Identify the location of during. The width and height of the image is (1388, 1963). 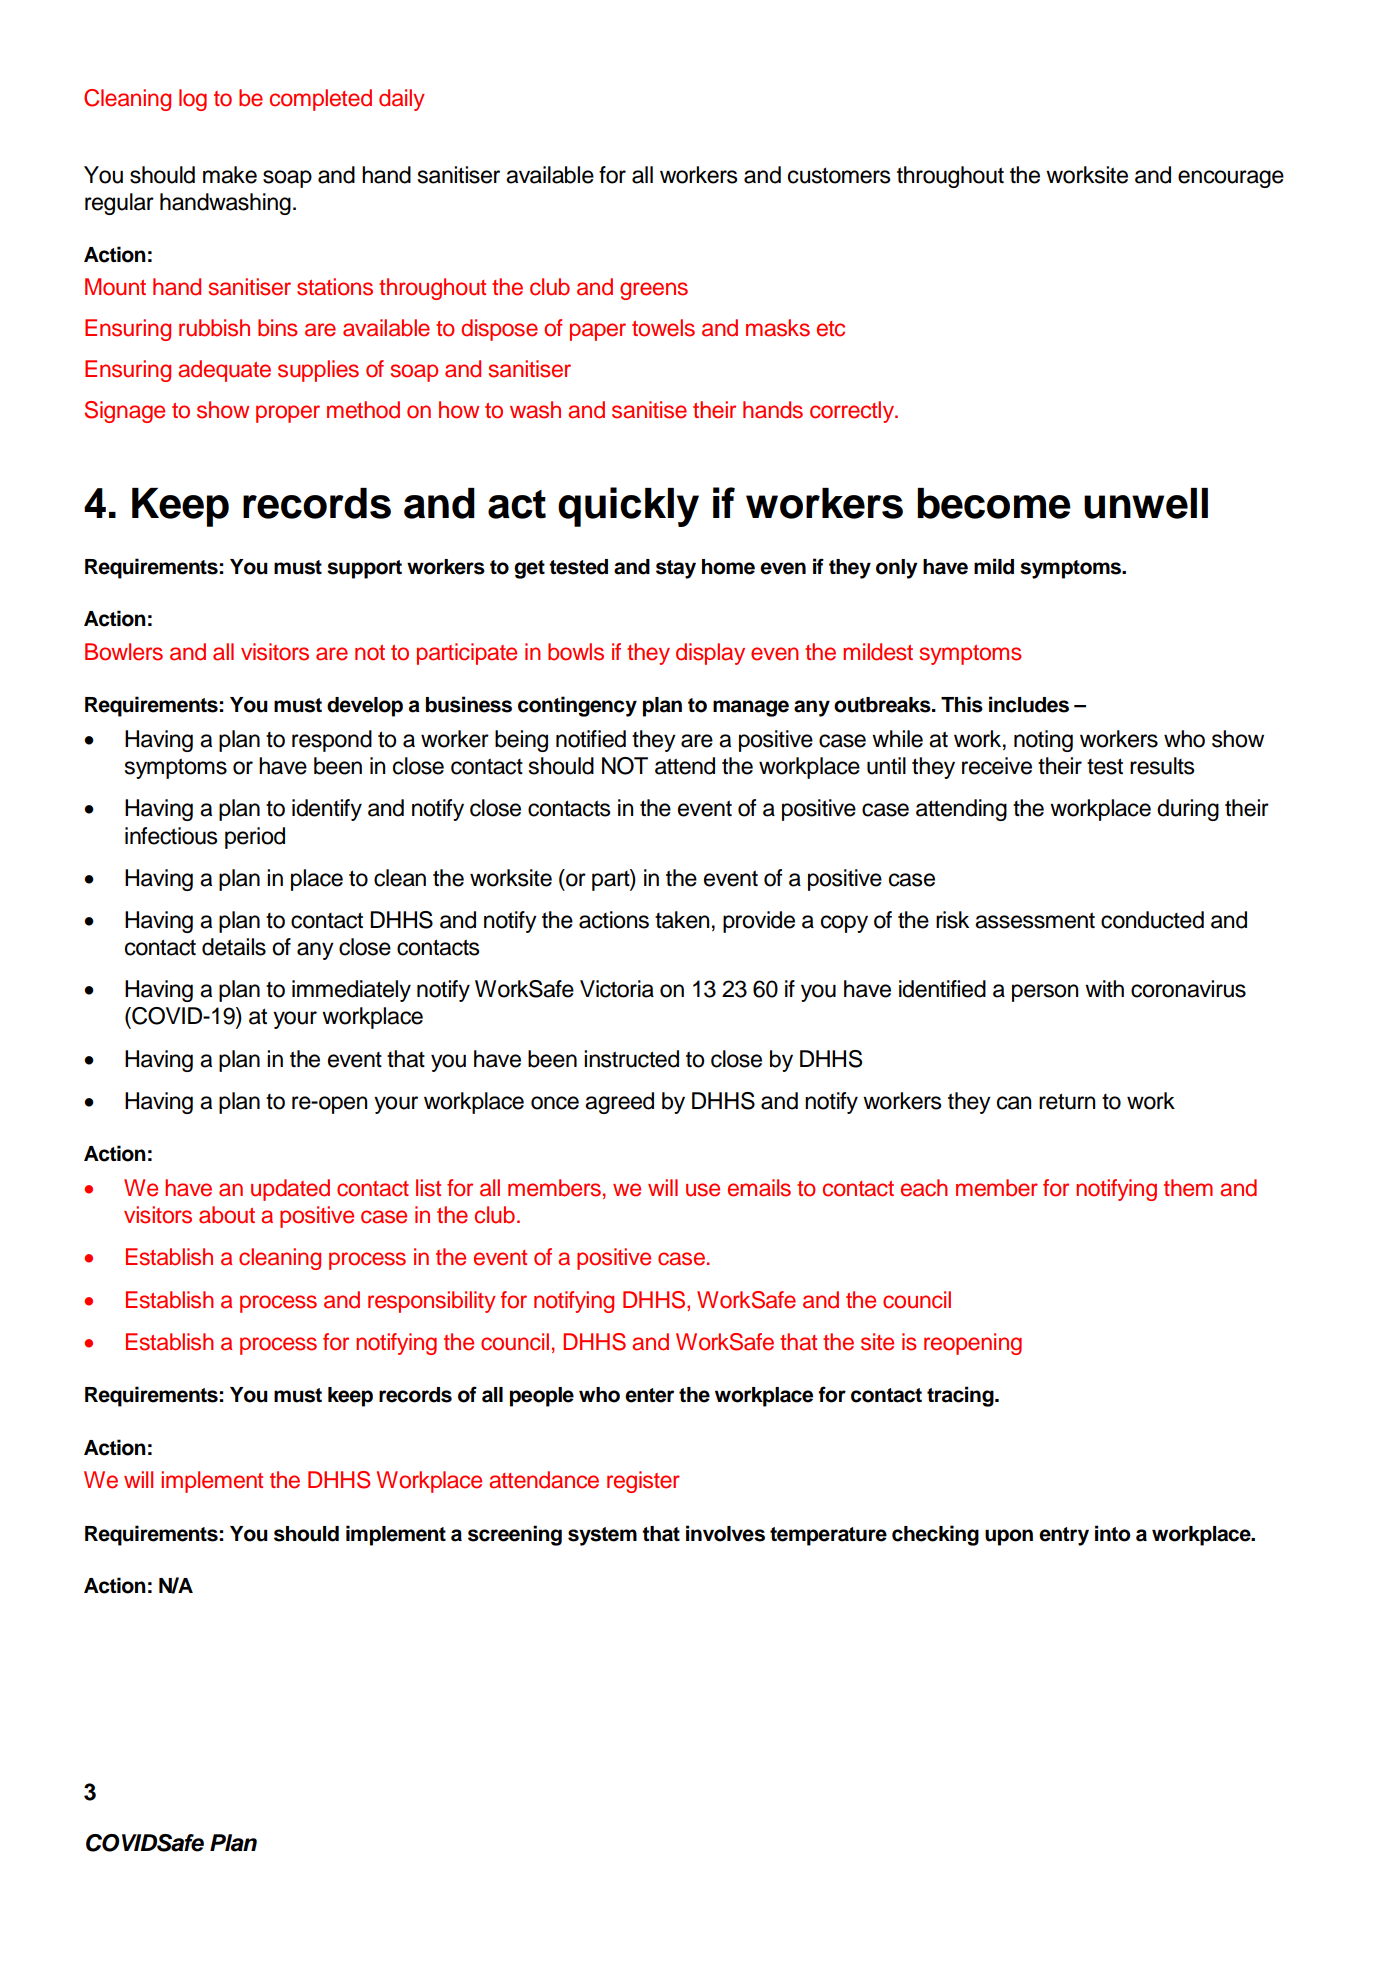
(1188, 810).
